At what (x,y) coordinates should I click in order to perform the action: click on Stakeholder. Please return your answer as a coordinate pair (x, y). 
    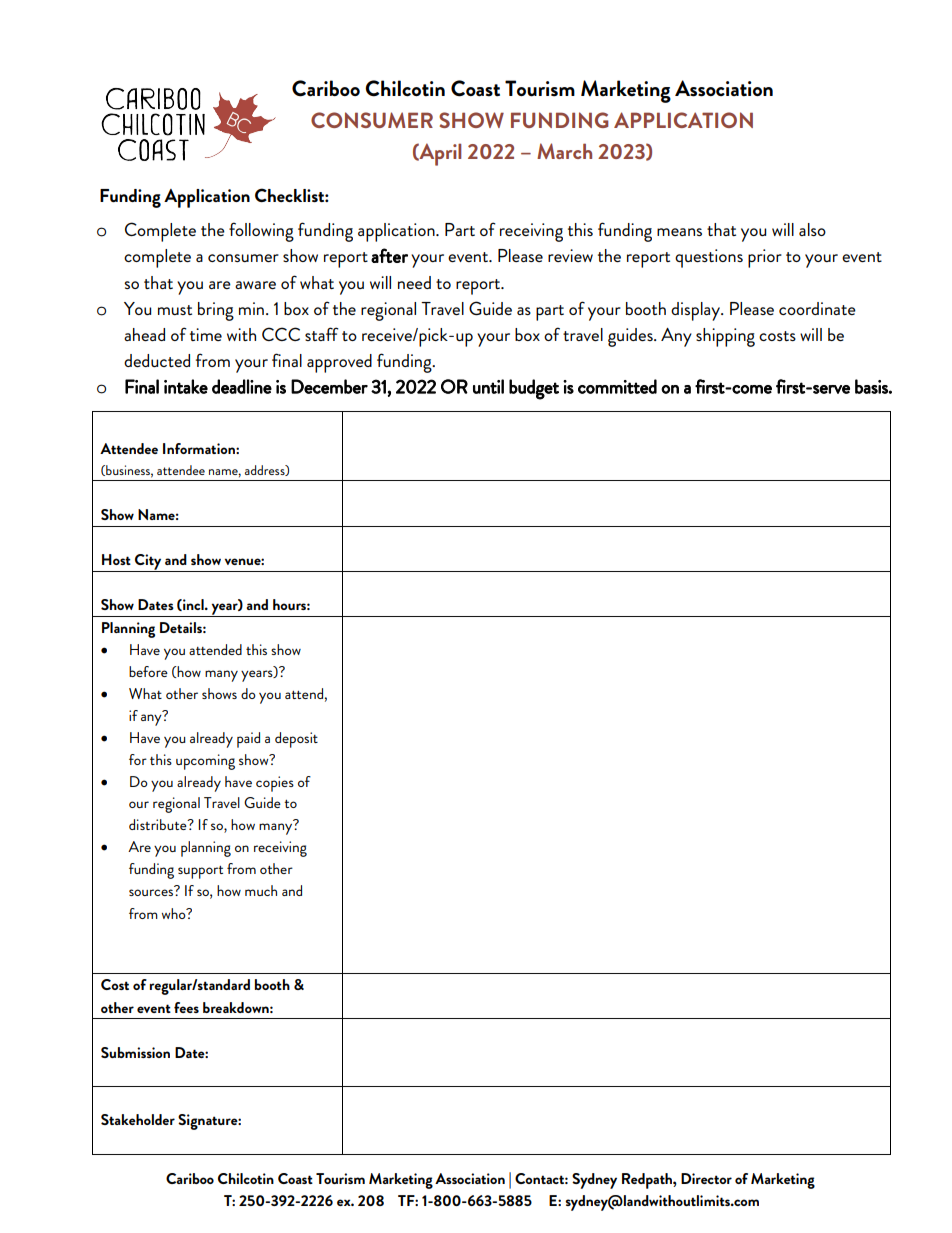
    Looking at the image, I should click on (138, 1119).
